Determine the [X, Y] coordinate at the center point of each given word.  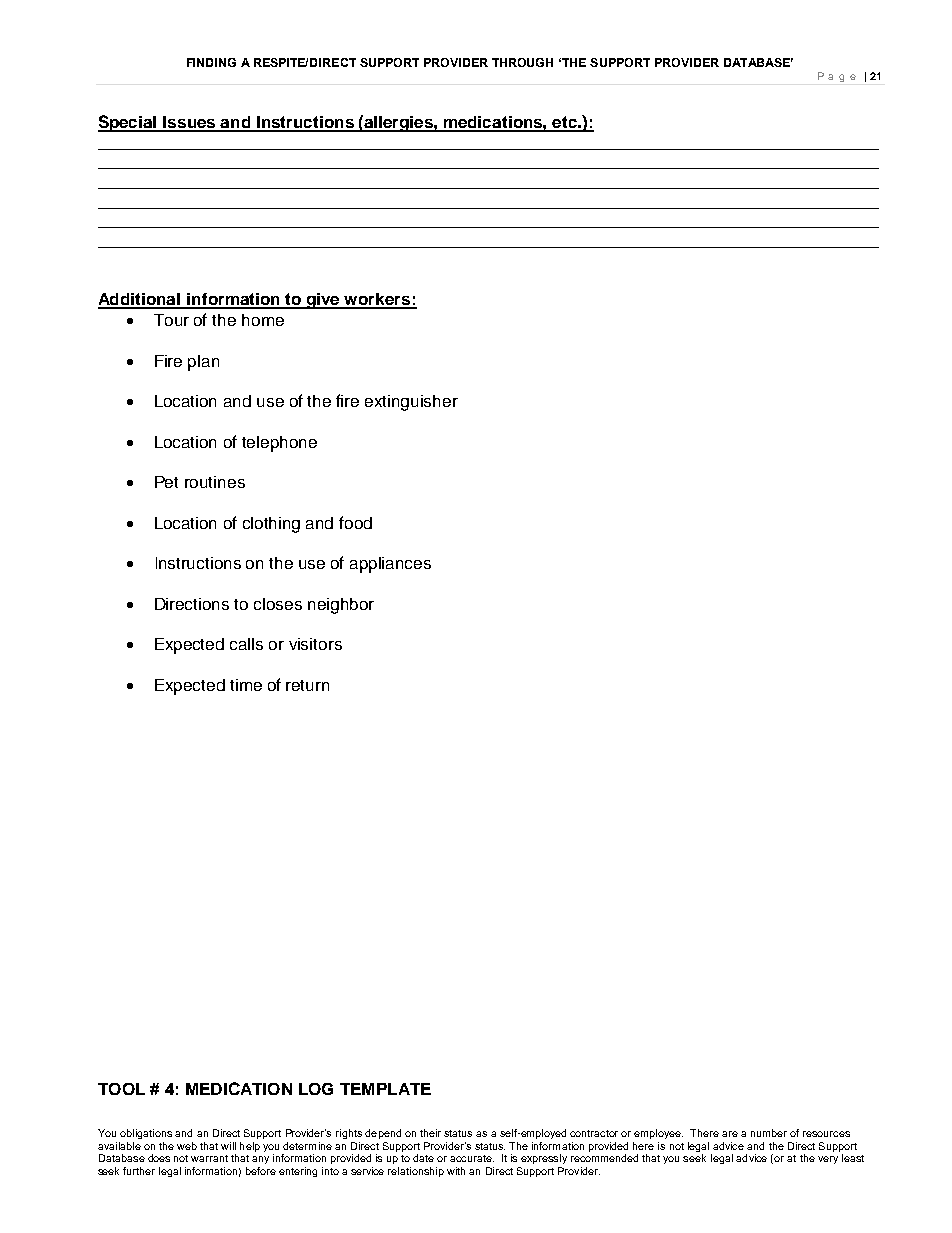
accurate [472, 1158]
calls [246, 644]
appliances [390, 565]
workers [378, 300]
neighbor [341, 606]
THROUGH [522, 62]
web [187, 1146]
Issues [189, 123]
